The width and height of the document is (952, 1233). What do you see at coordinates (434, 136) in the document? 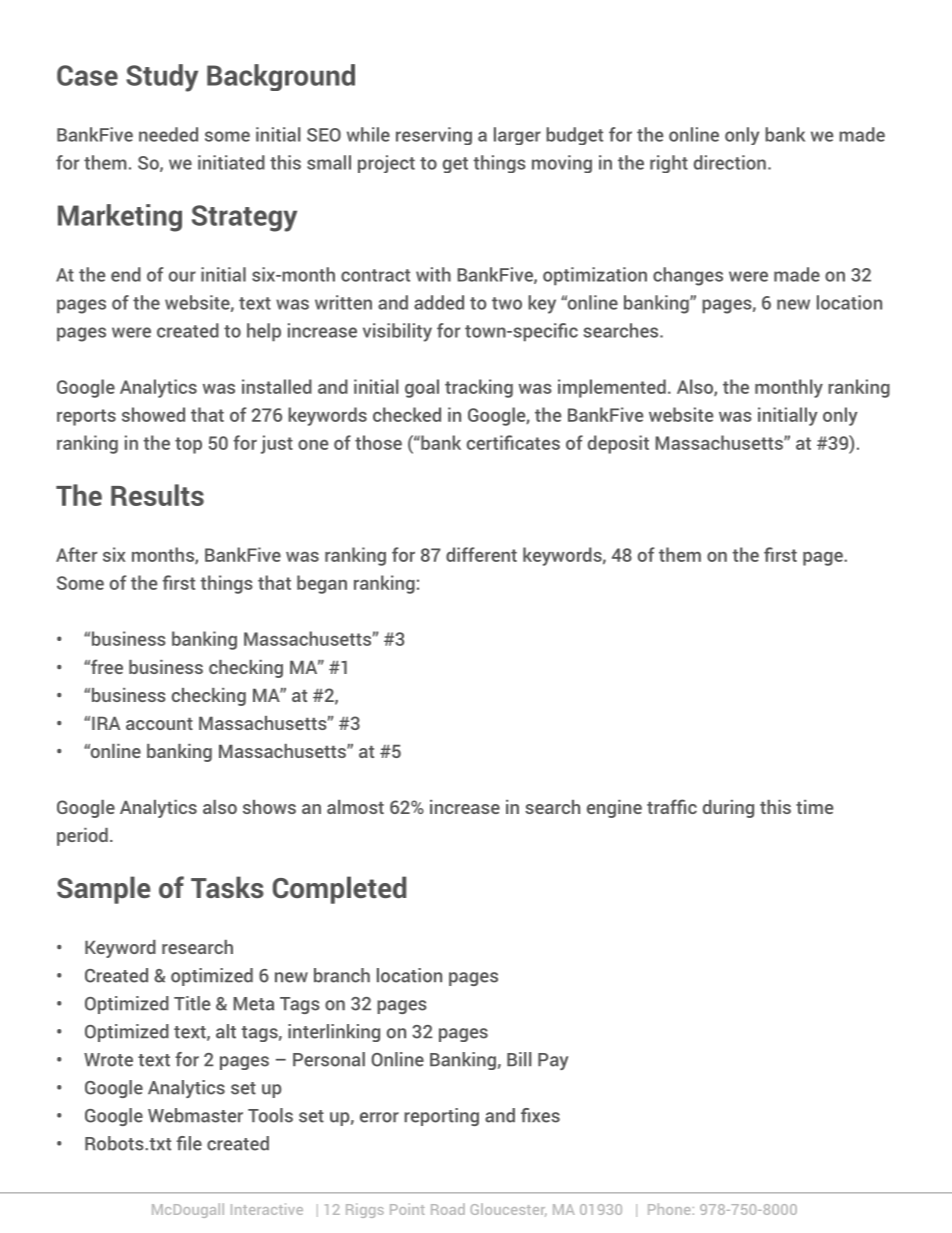
I see `reserving` at bounding box center [434, 136].
